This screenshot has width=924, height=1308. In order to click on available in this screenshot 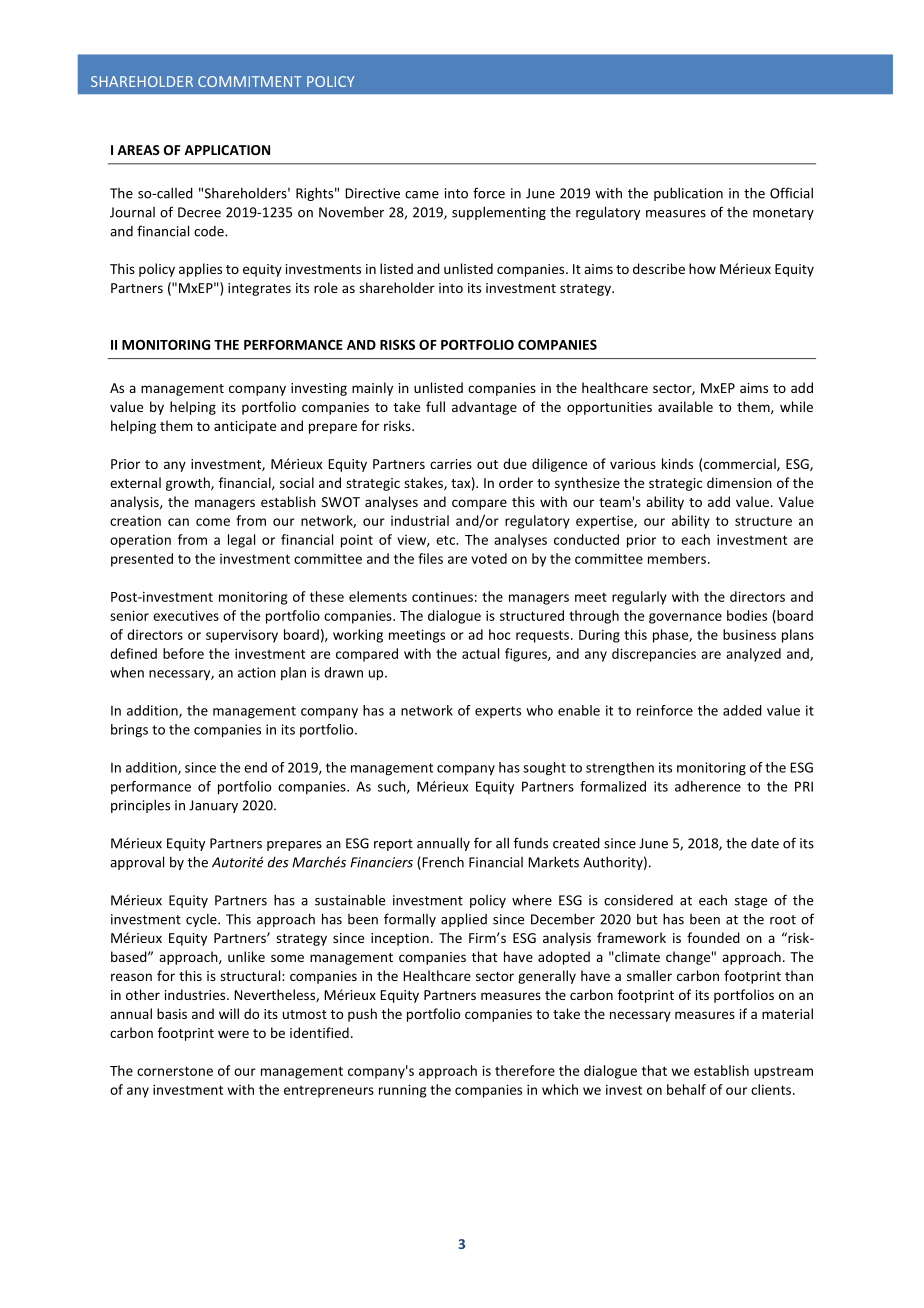, I will do `click(685, 406)`.
